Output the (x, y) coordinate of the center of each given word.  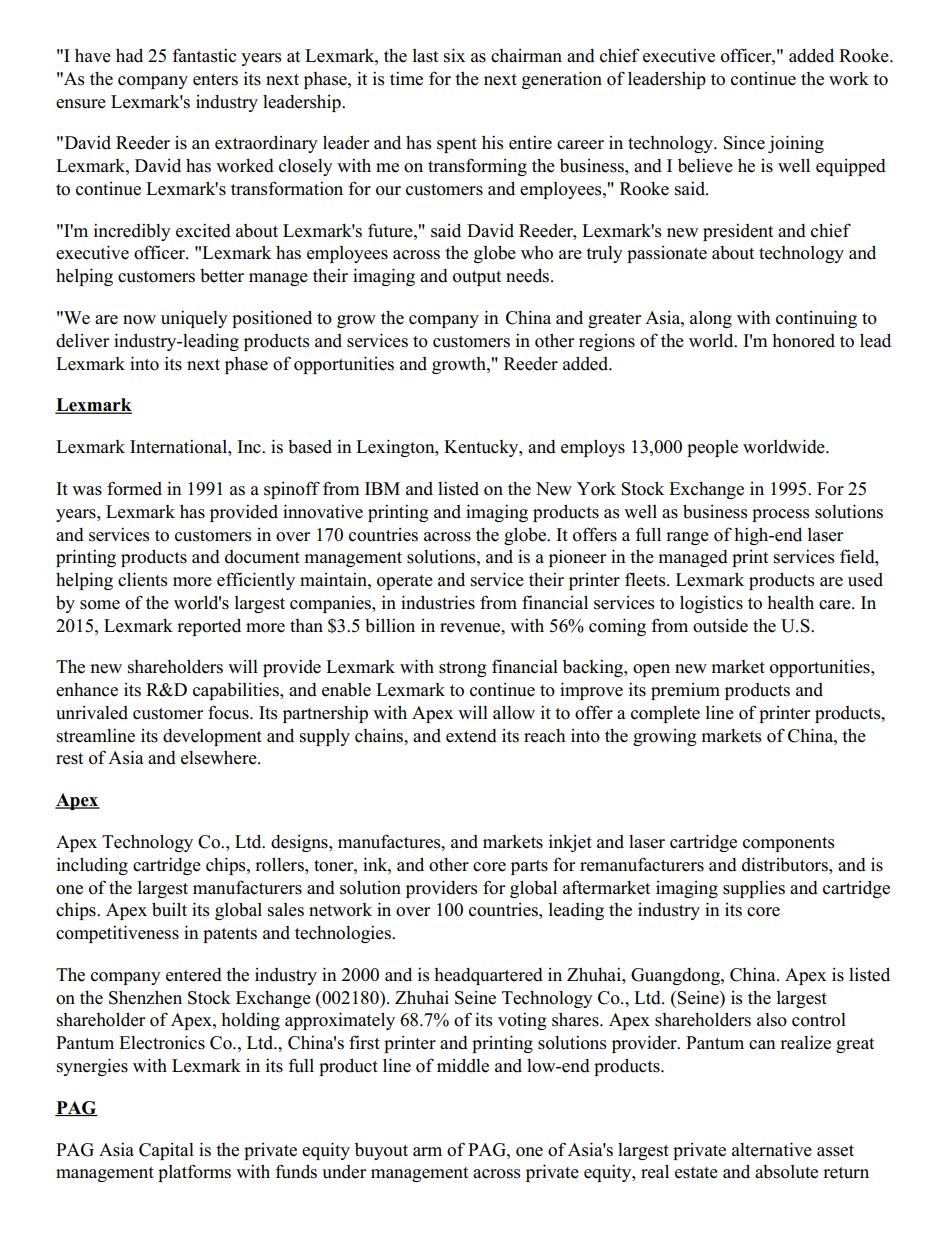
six (454, 55)
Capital (166, 1151)
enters (215, 80)
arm (427, 1151)
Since (744, 142)
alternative (772, 1149)
